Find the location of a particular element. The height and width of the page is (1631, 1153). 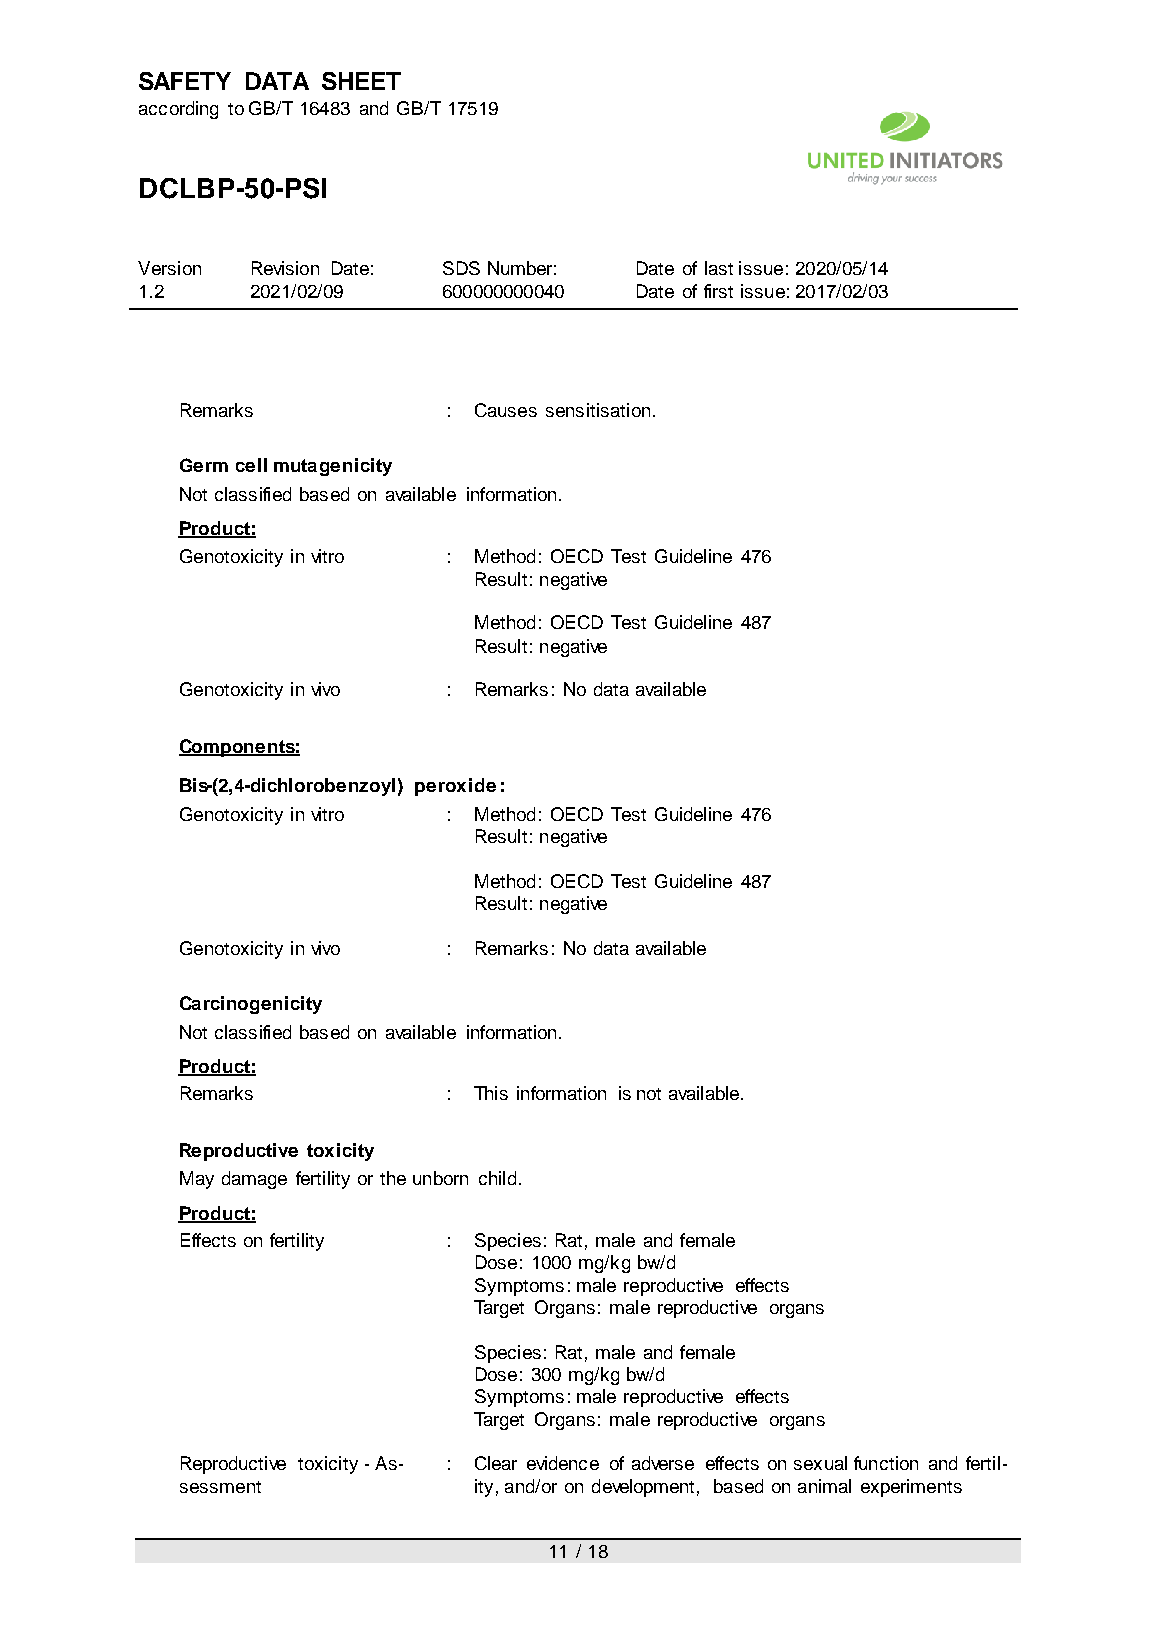

unborn is located at coordinates (440, 1178).
